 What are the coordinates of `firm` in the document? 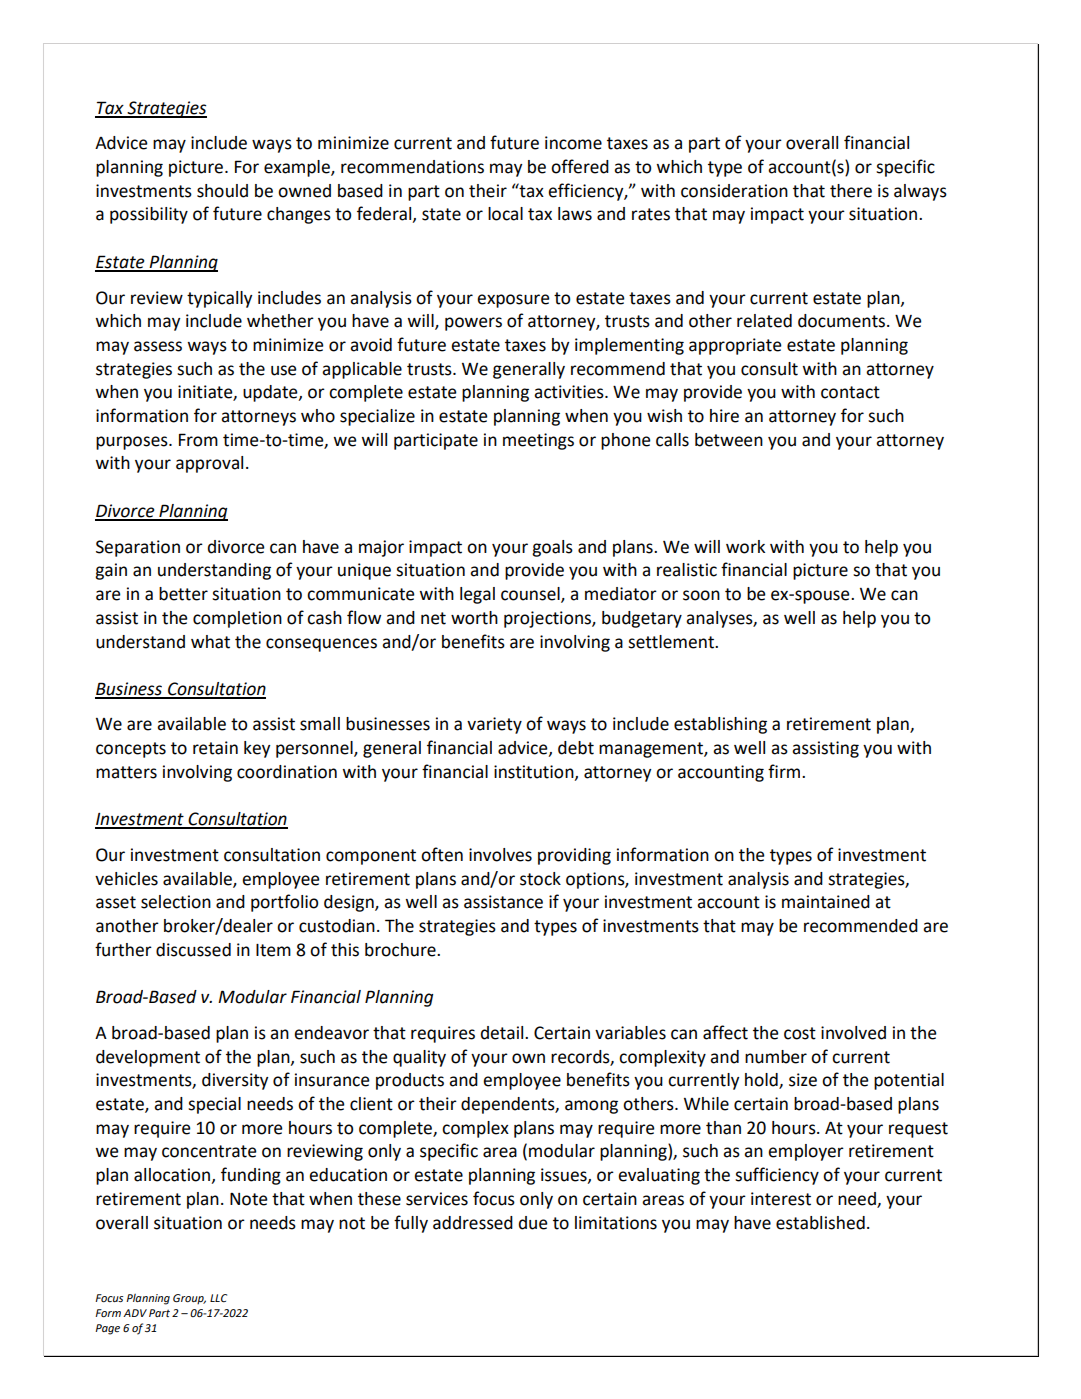 It's located at (784, 771).
